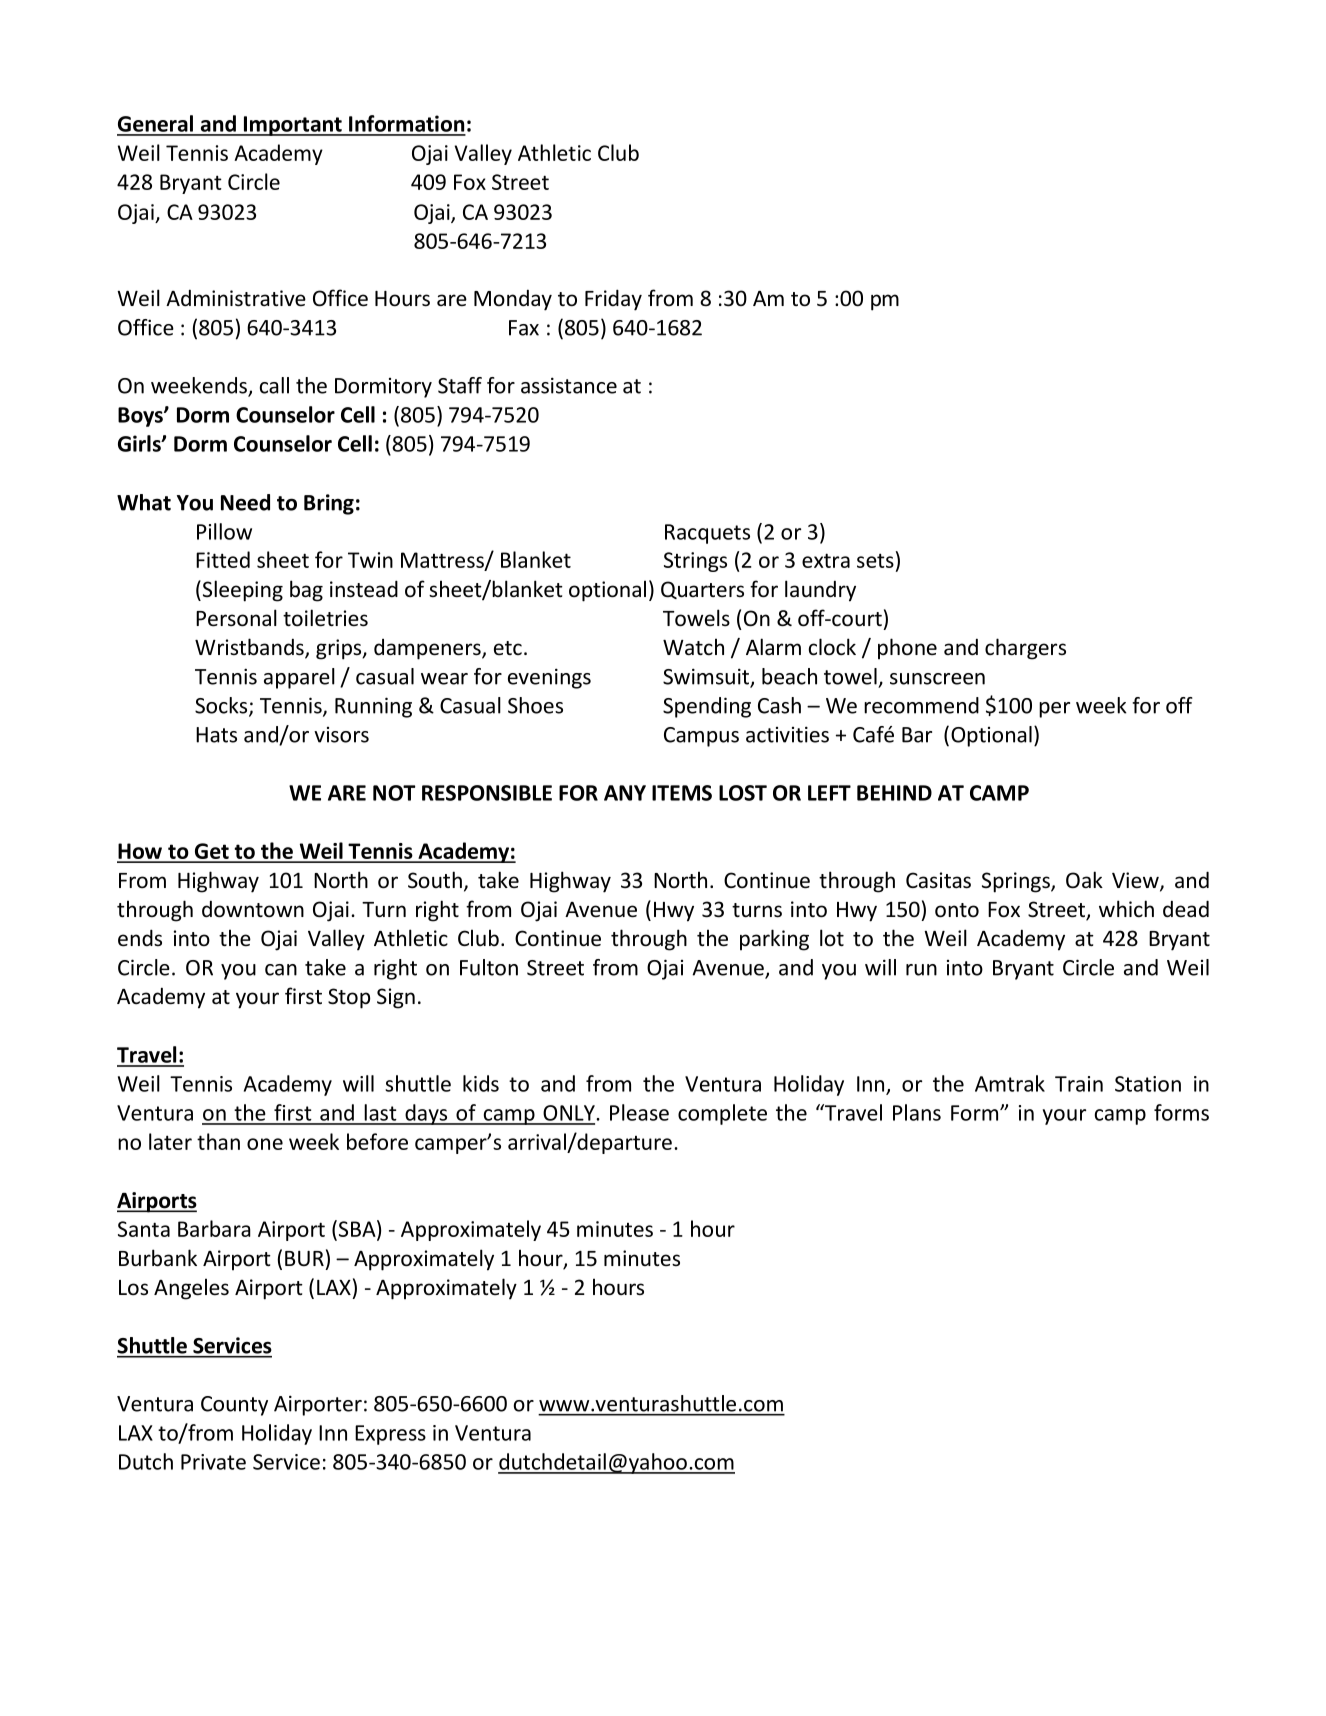  Describe the element at coordinates (253, 909) in the page. I see `downtown` at that location.
